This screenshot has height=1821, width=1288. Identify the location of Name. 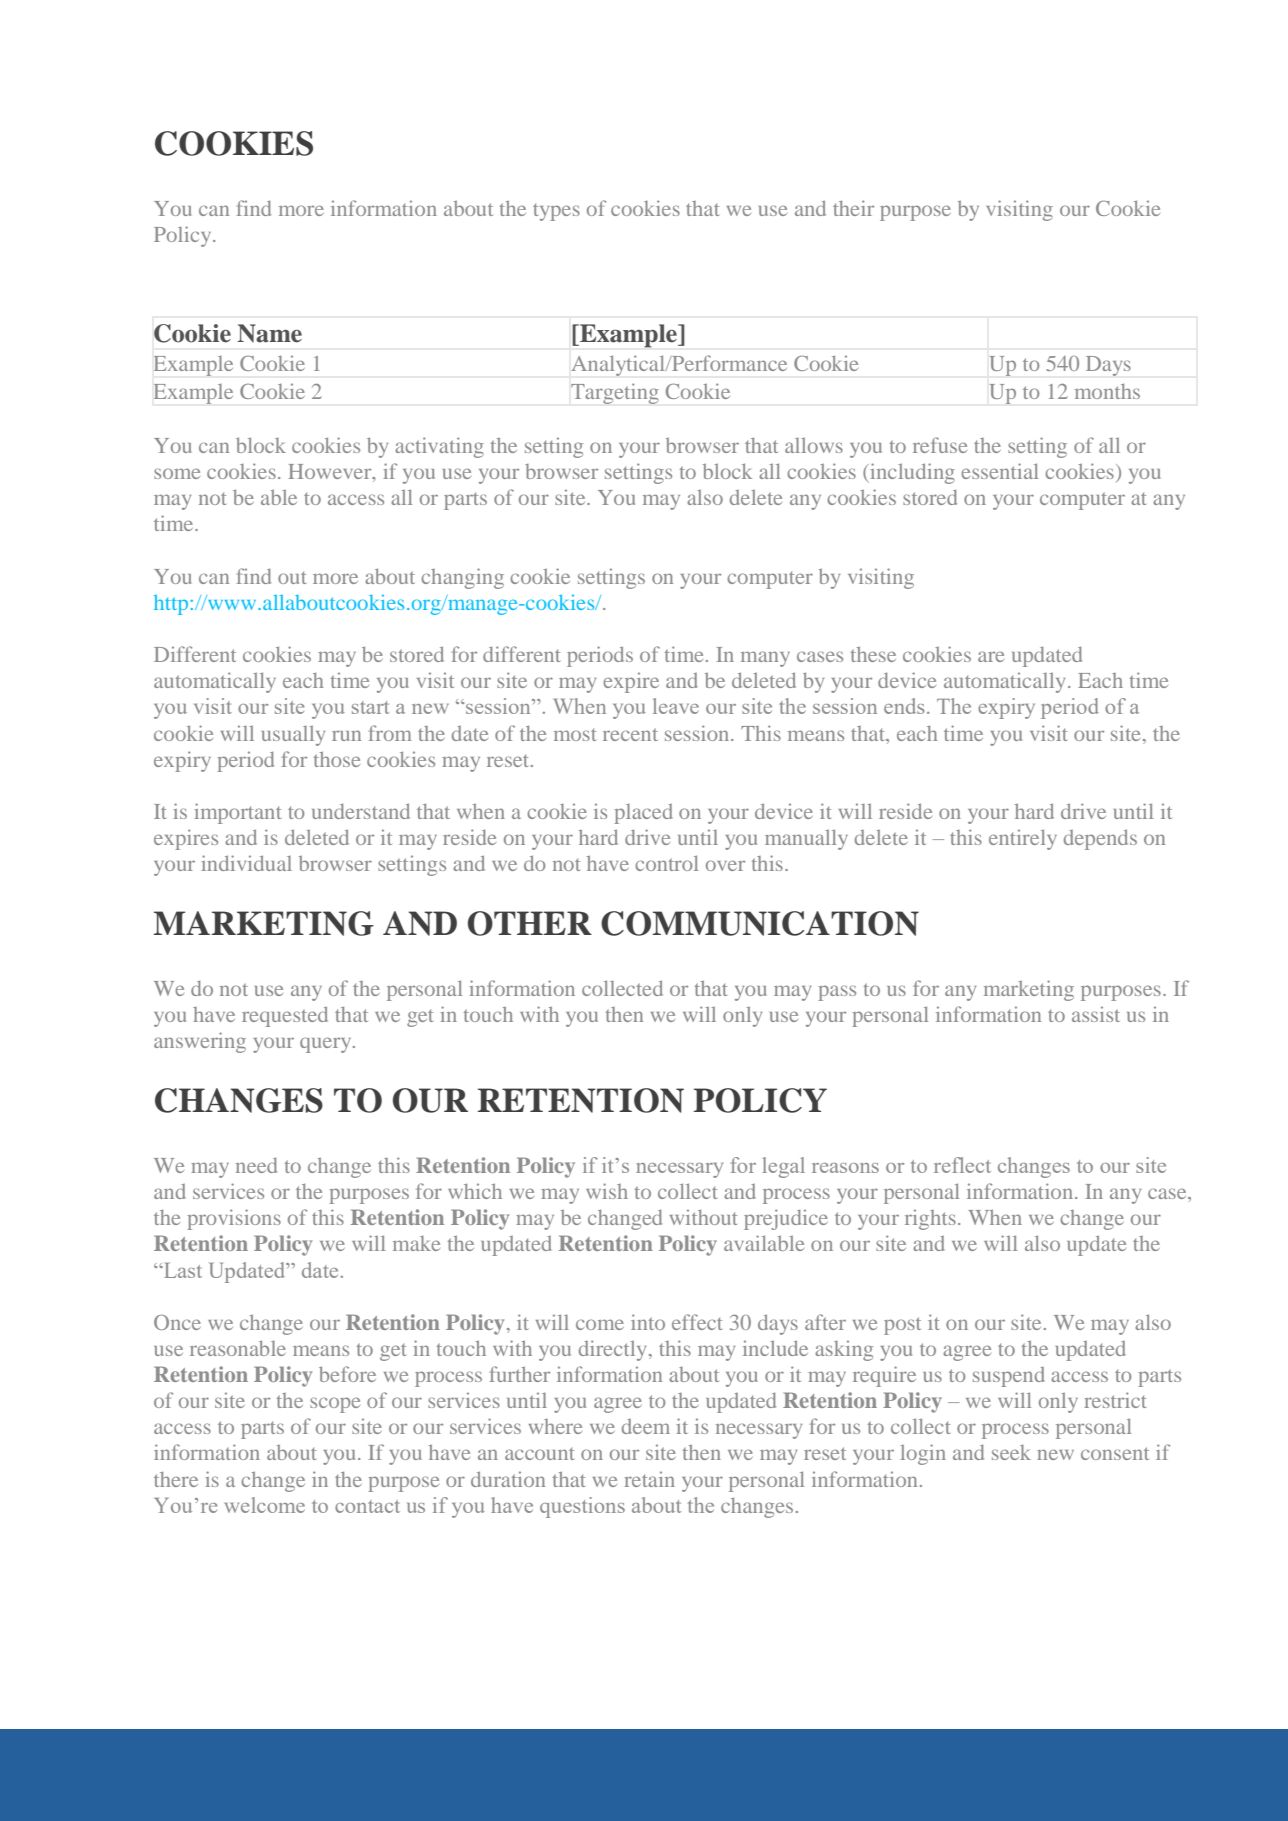
(269, 333).
